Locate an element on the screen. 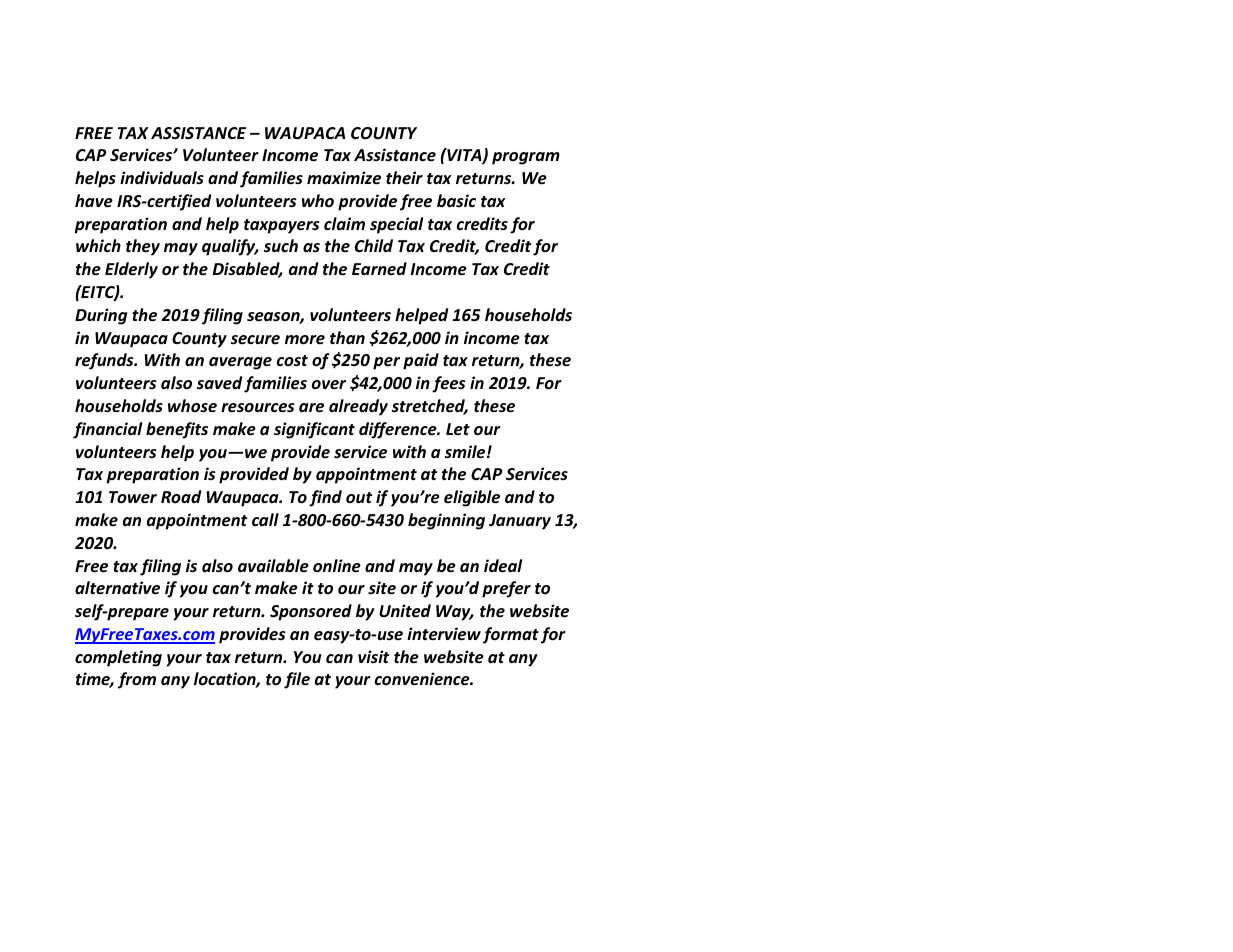 This screenshot has width=1233, height=952. interview is located at coordinates (444, 634).
